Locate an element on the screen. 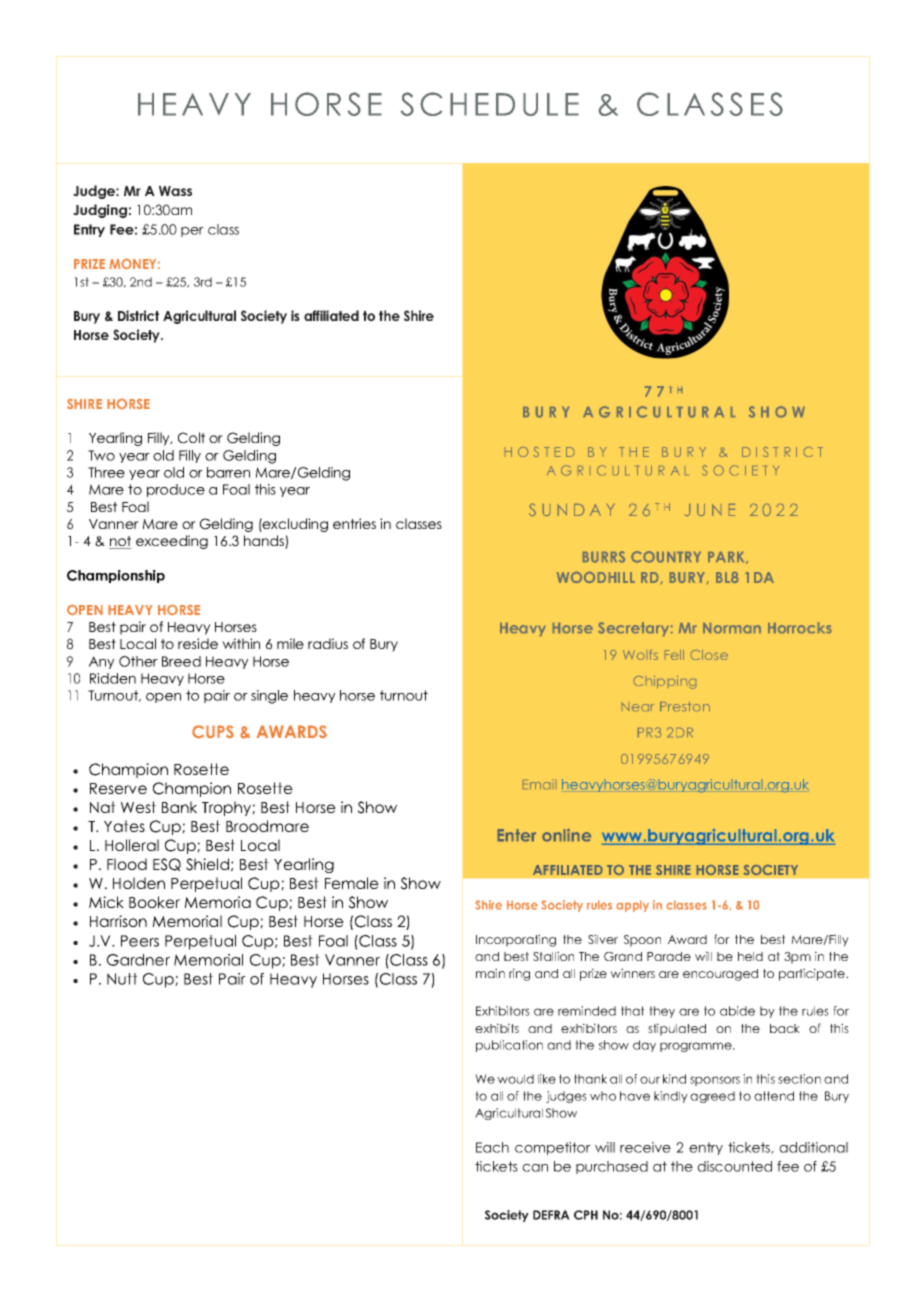 This screenshot has height=1309, width=924. Each is located at coordinates (492, 1147).
